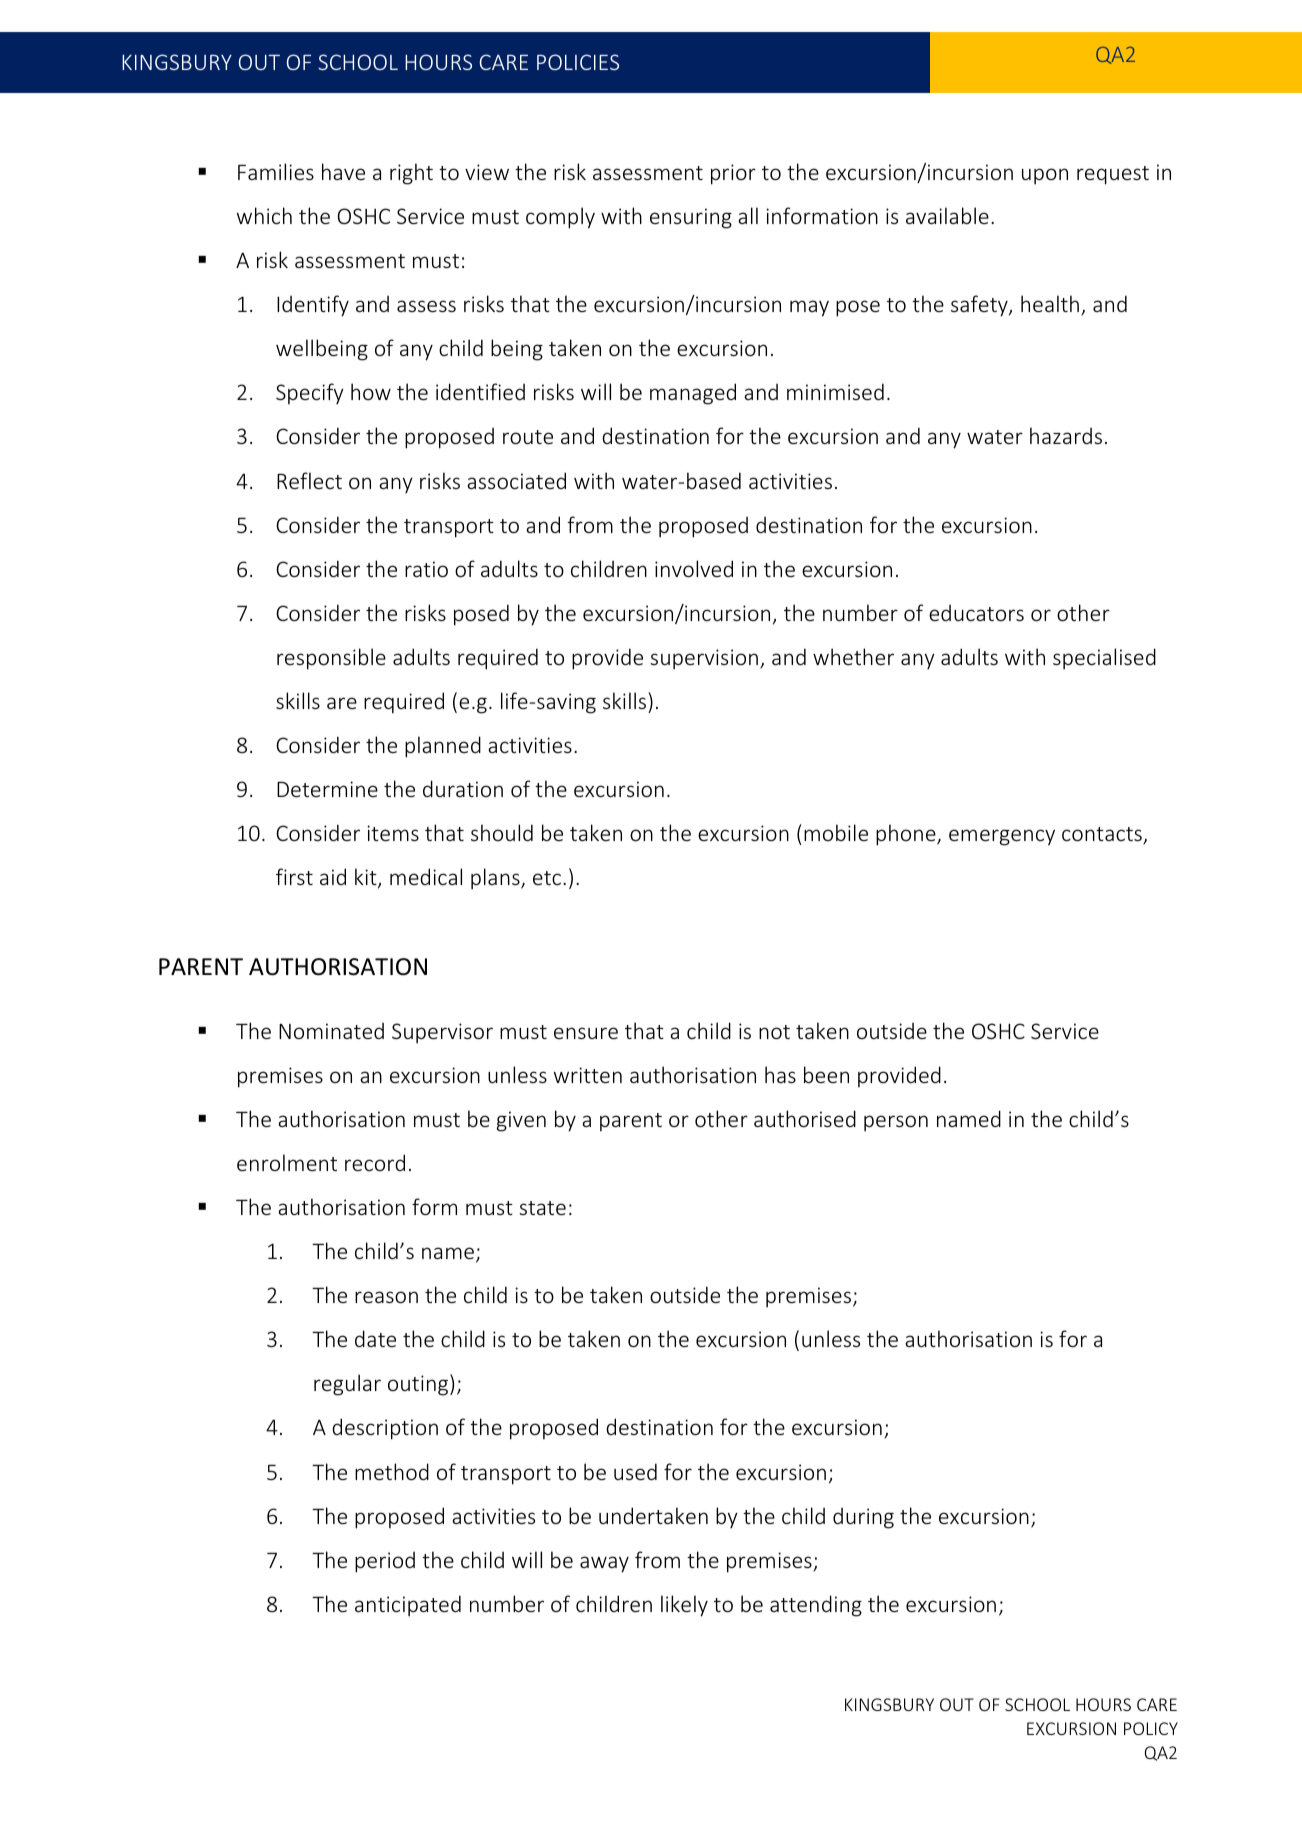 The width and height of the document is (1302, 1842). Describe the element at coordinates (375, 1162) in the document. I see `record` at that location.
